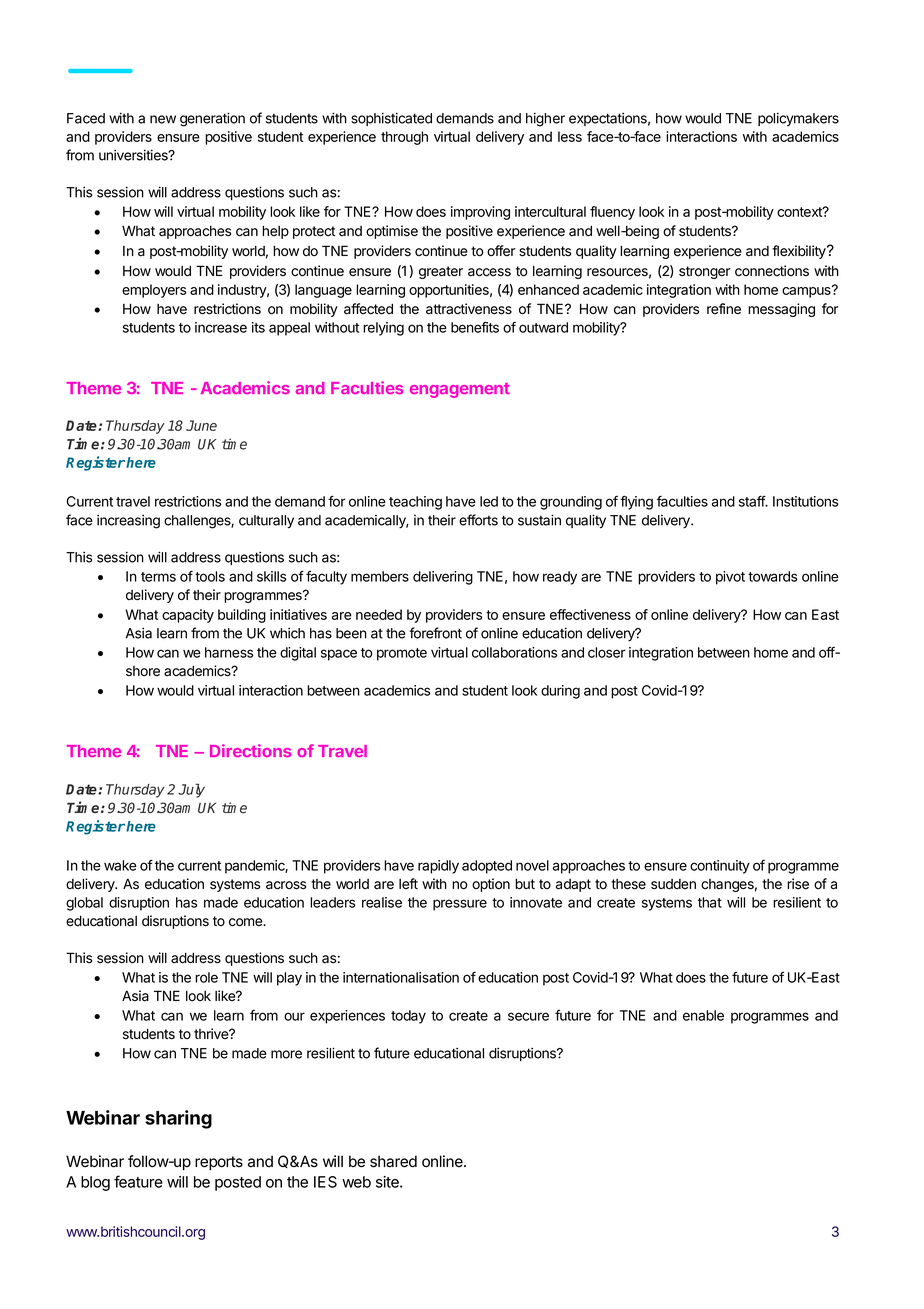  Describe the element at coordinates (188, 616) in the page. I see `capacity` at that location.
